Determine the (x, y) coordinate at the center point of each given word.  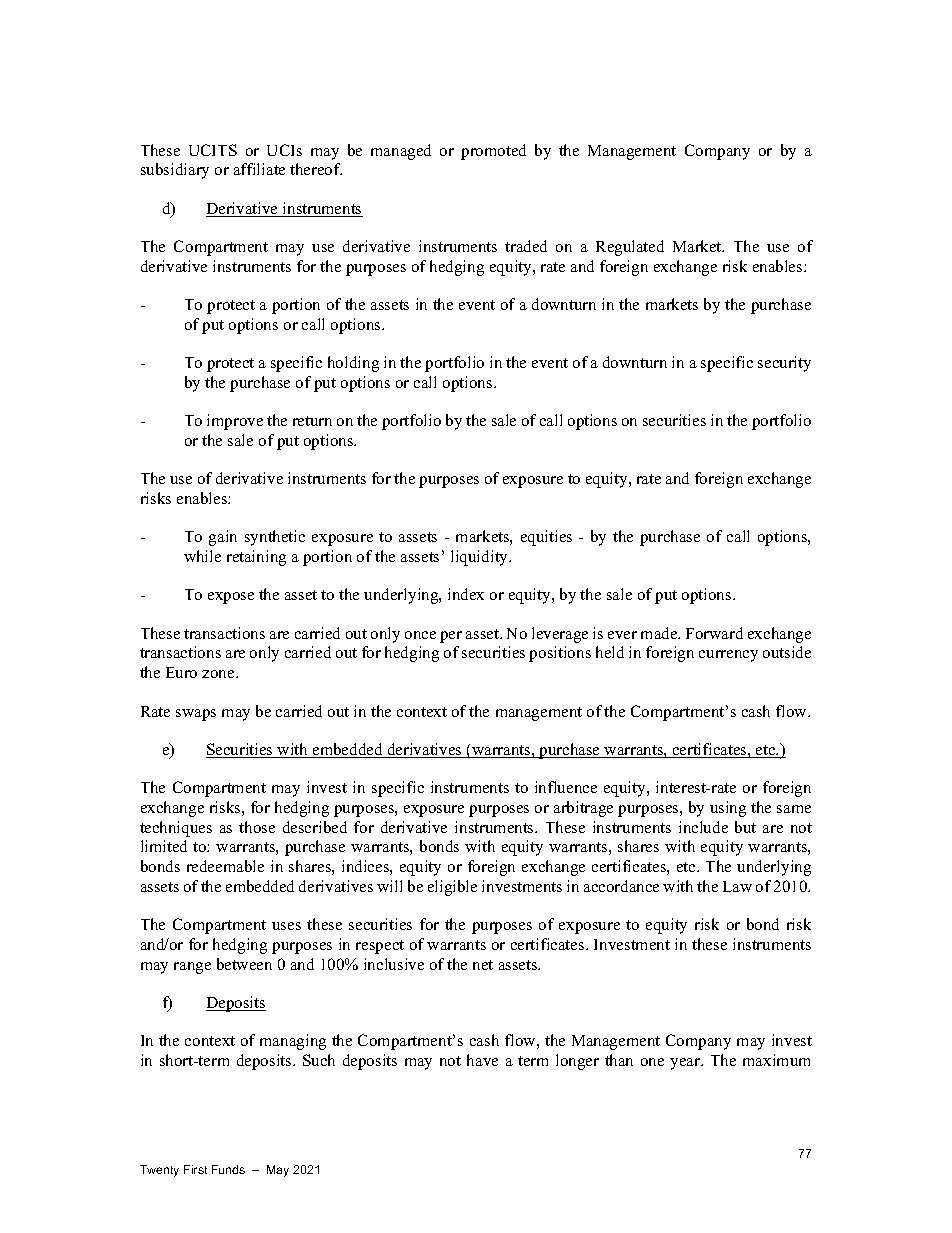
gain (223, 538)
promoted (493, 152)
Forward (714, 633)
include (703, 827)
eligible (452, 888)
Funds (228, 1169)
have (482, 1060)
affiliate (259, 169)
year (686, 1064)
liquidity (481, 558)
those (257, 827)
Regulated (630, 248)
